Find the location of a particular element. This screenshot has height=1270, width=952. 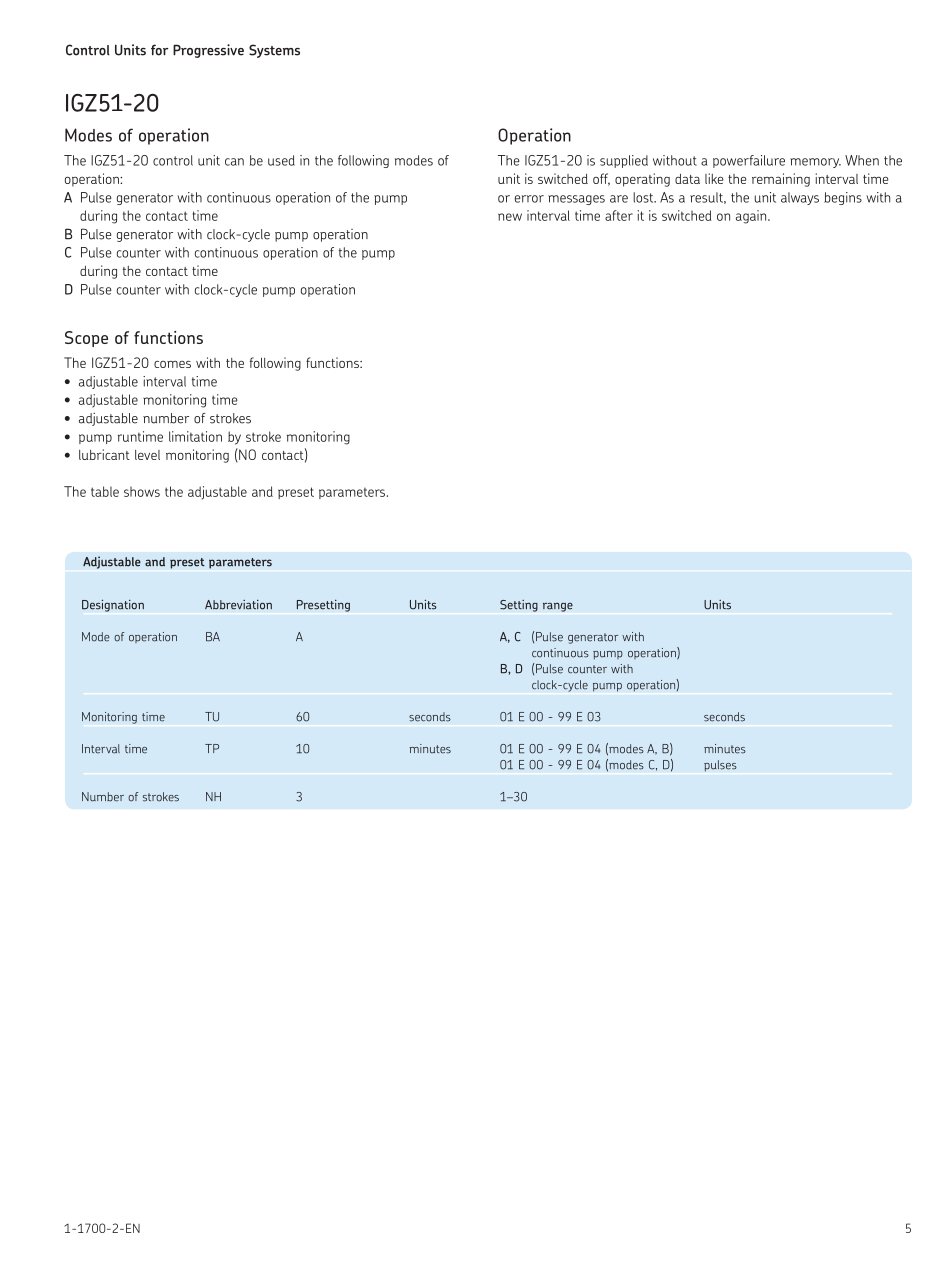

range is located at coordinates (558, 607).
